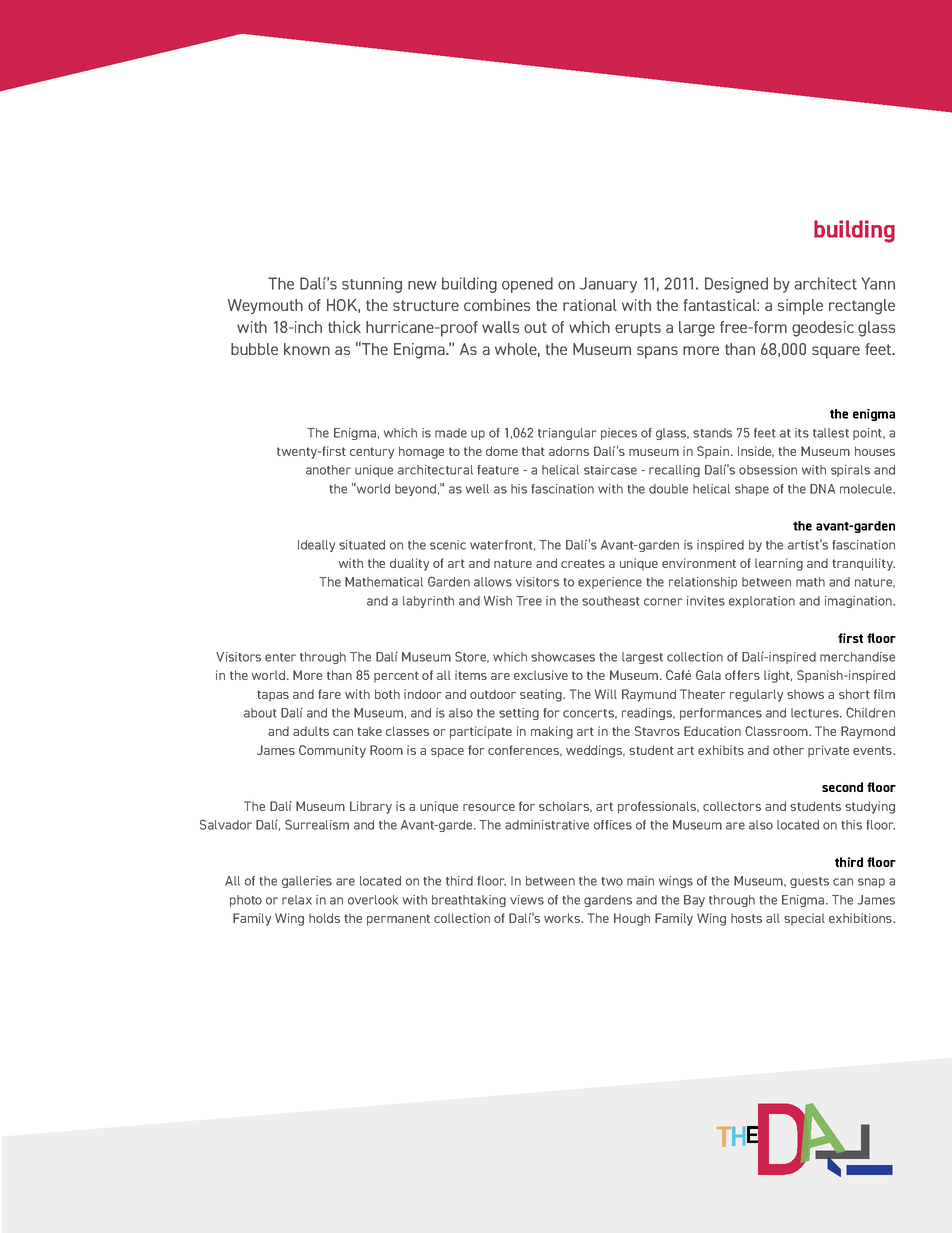  I want to click on fare, so click(329, 694).
